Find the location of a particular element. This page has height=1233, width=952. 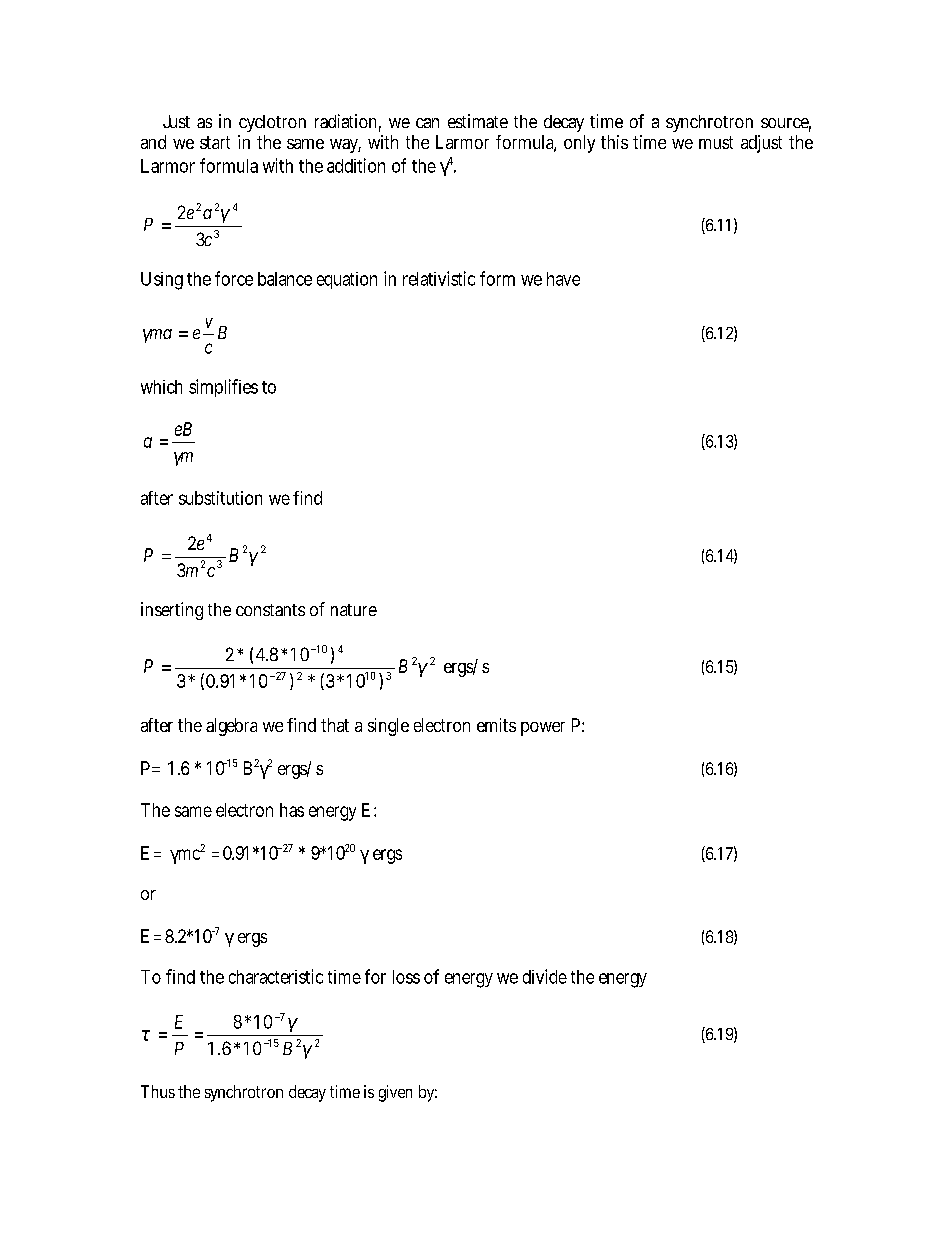

can is located at coordinates (427, 123).
